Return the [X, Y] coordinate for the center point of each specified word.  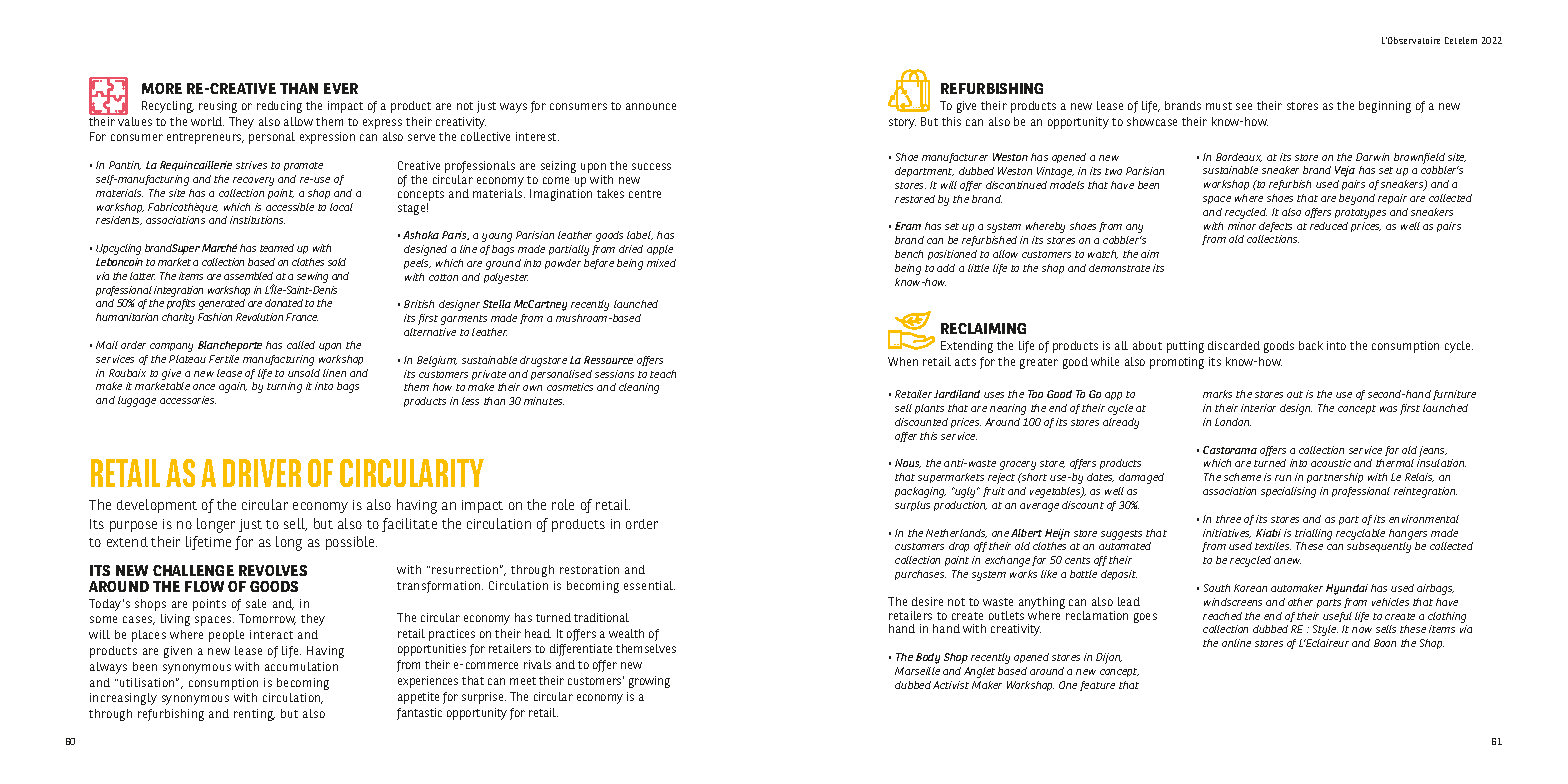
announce [651, 106]
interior [1258, 408]
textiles [1273, 546]
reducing [279, 107]
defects [1275, 227]
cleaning [639, 388]
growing [649, 682]
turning [284, 387]
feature [1097, 686]
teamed [277, 248]
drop [959, 547]
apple [660, 250]
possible [351, 543]
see [1244, 106]
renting [254, 715]
